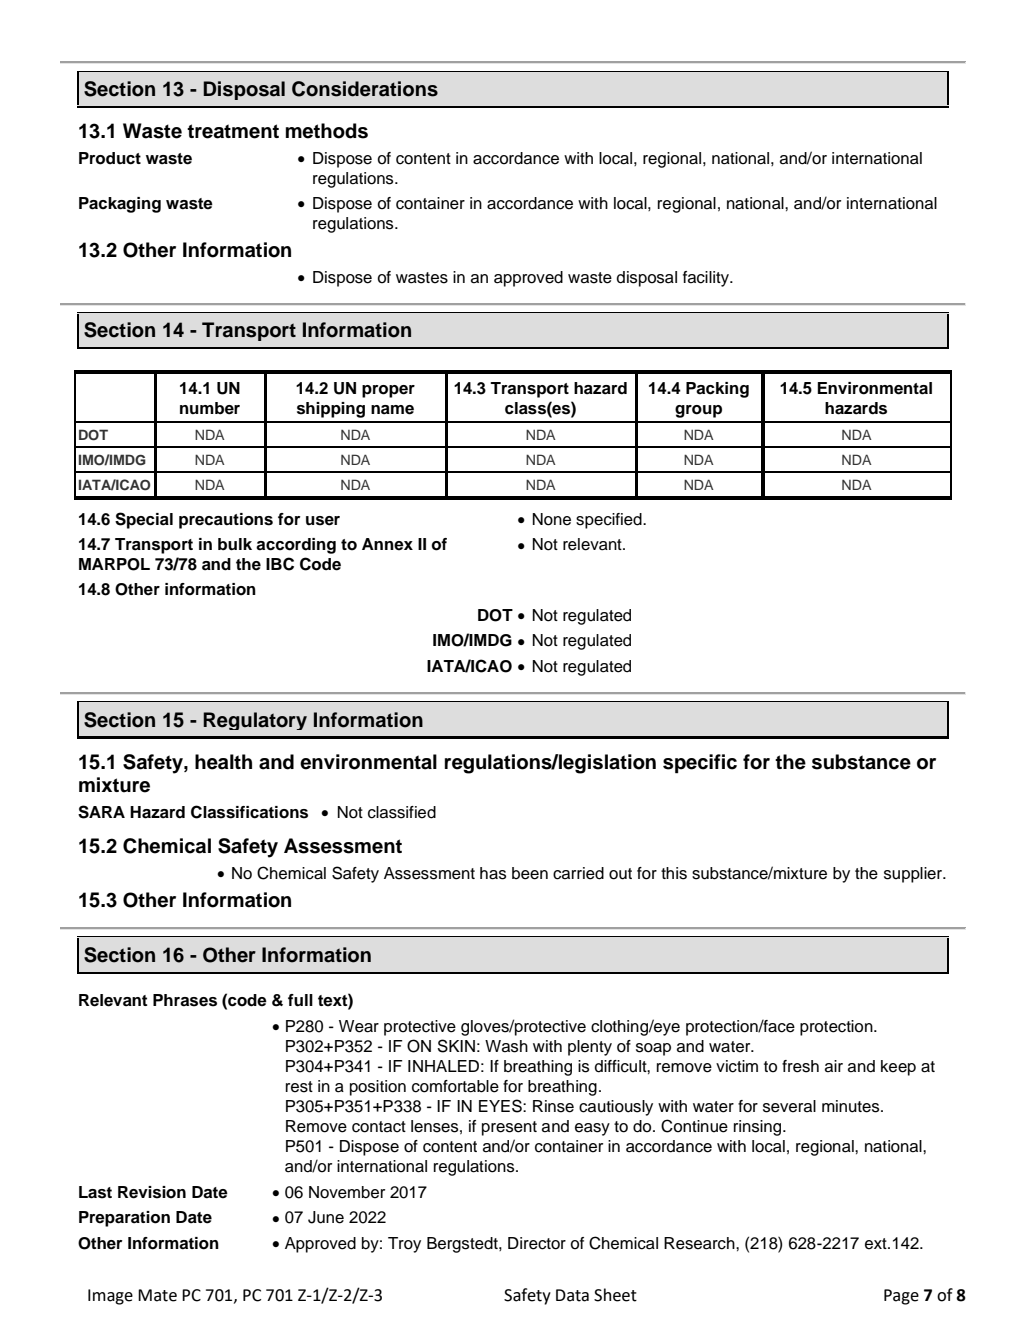 Image resolution: width=1026 pixels, height=1328 pixels. I want to click on specific, so click(700, 764).
